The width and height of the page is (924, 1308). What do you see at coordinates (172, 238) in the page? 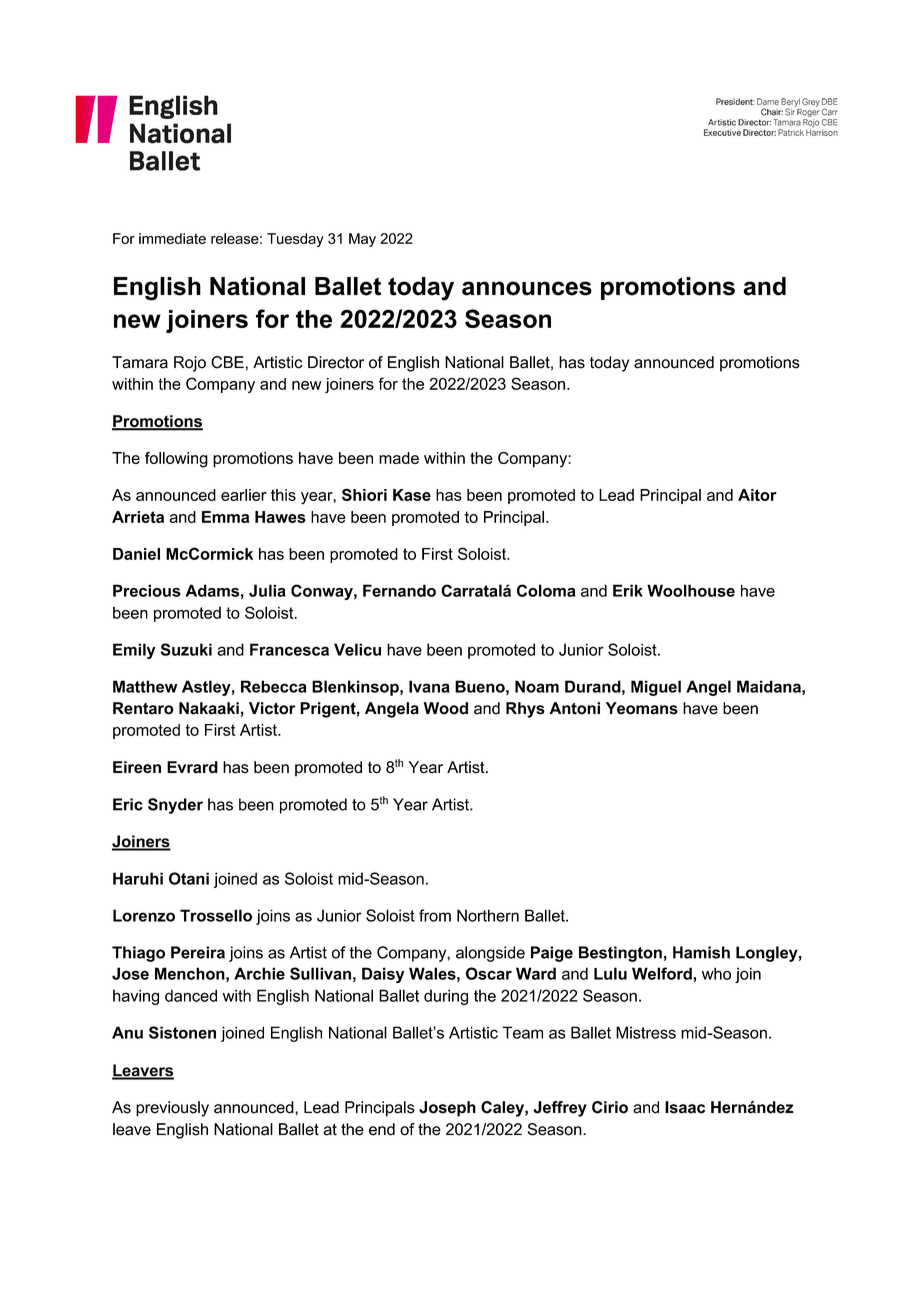
I see `immediate` at bounding box center [172, 238].
